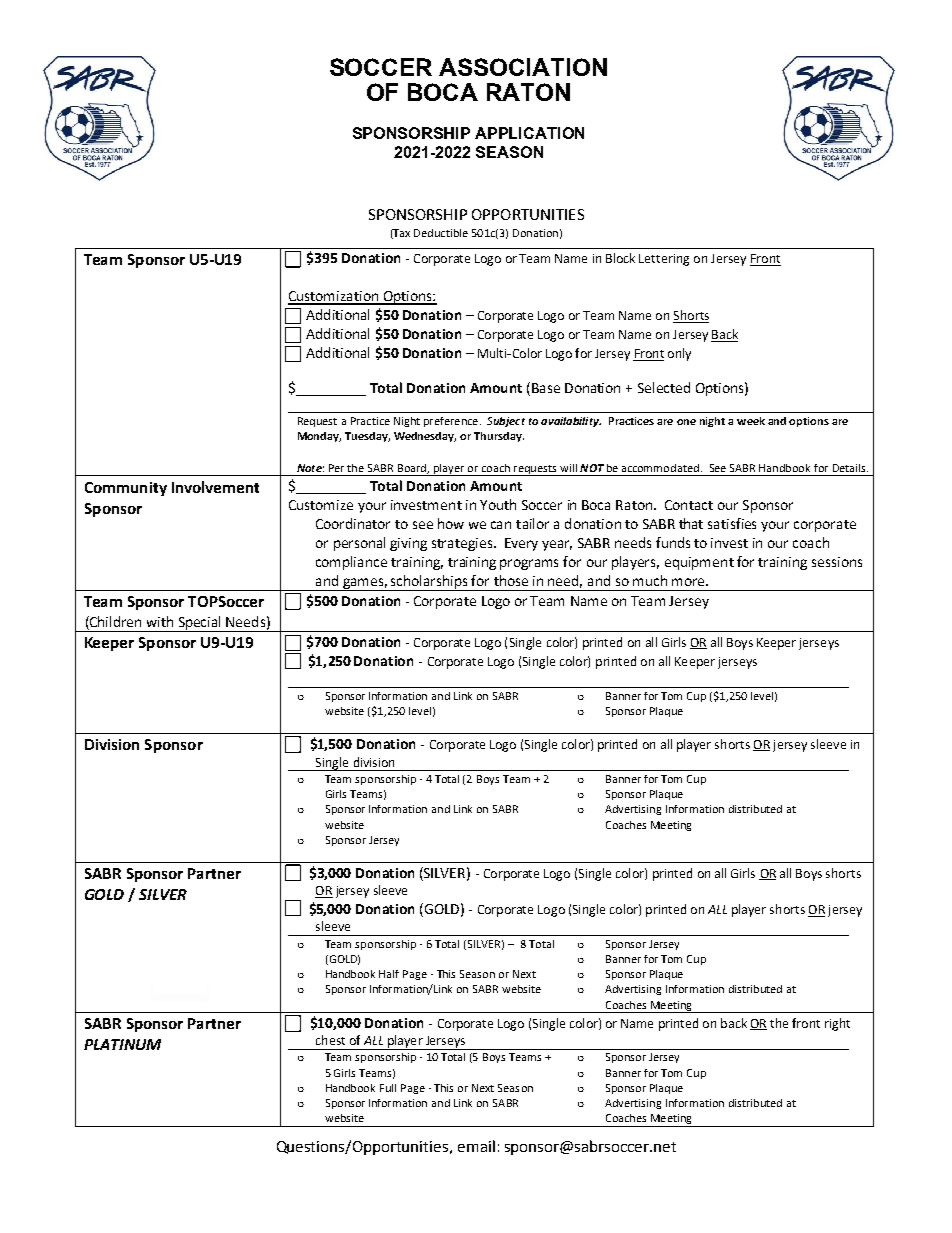 Image resolution: width=952 pixels, height=1233 pixels. What do you see at coordinates (200, 624) in the document?
I see `Special` at bounding box center [200, 624].
